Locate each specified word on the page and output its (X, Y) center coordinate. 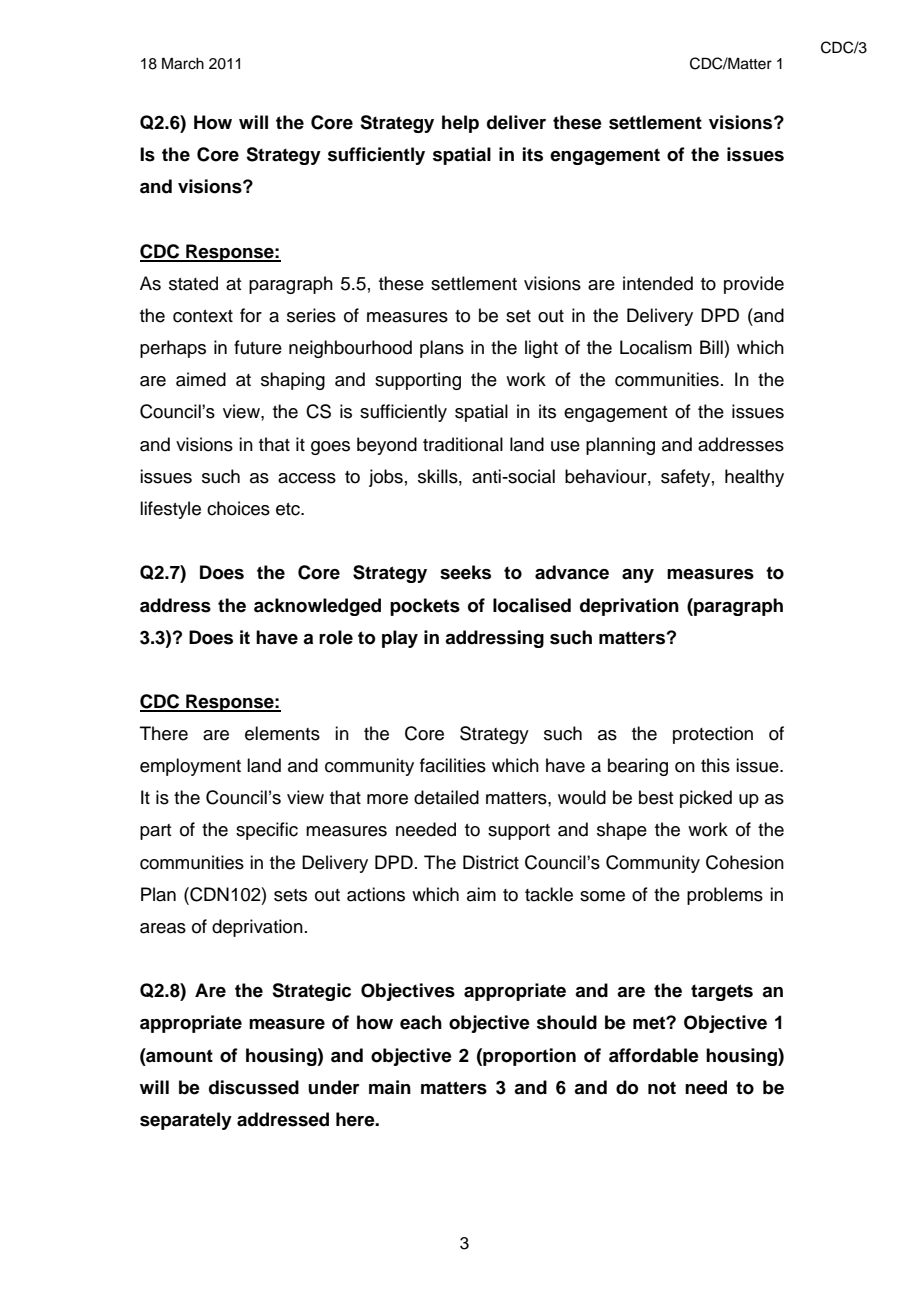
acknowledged (317, 607)
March (183, 63)
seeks (465, 572)
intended (658, 283)
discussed (254, 1087)
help (460, 124)
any (638, 576)
